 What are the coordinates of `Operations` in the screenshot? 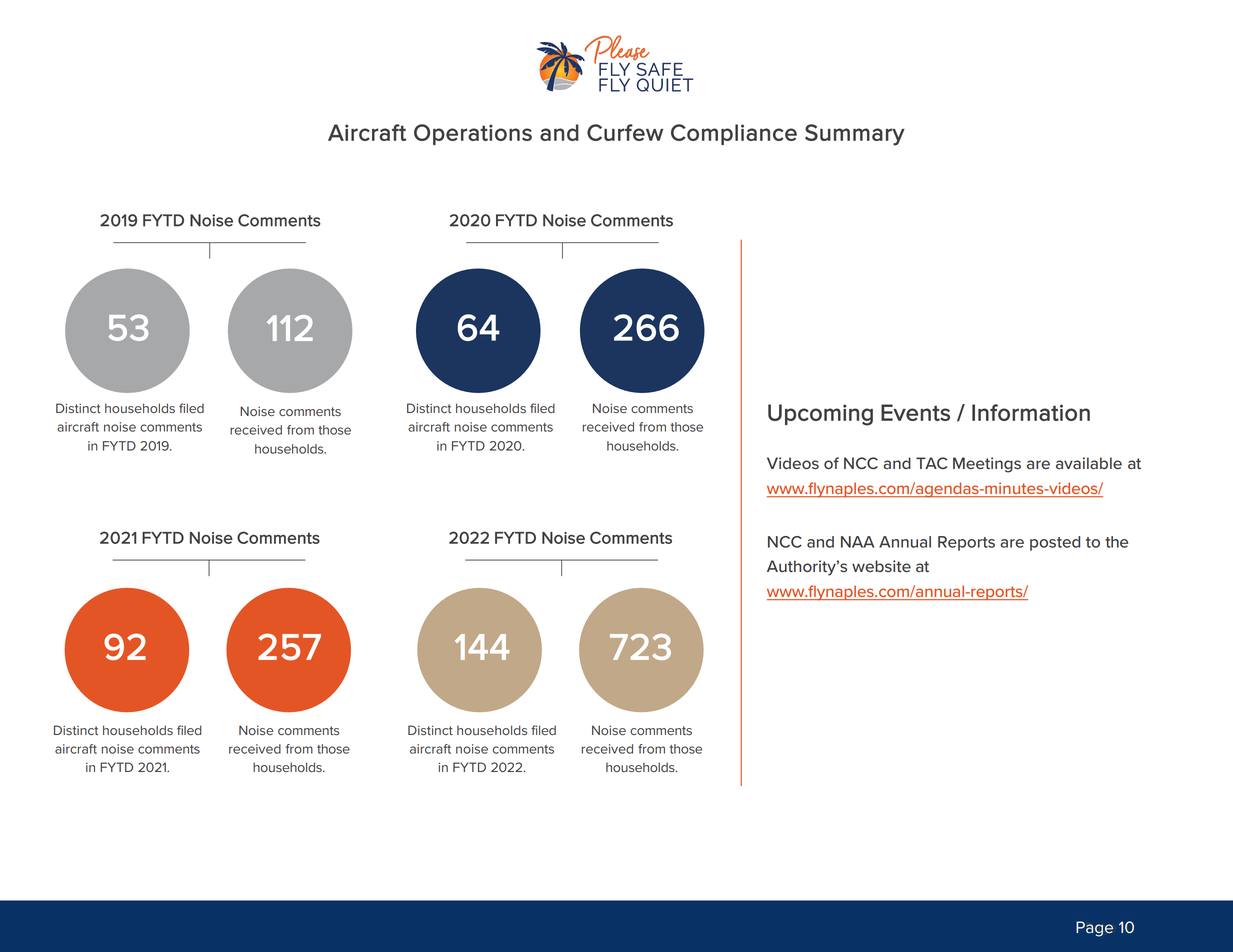 It's located at (473, 134).
